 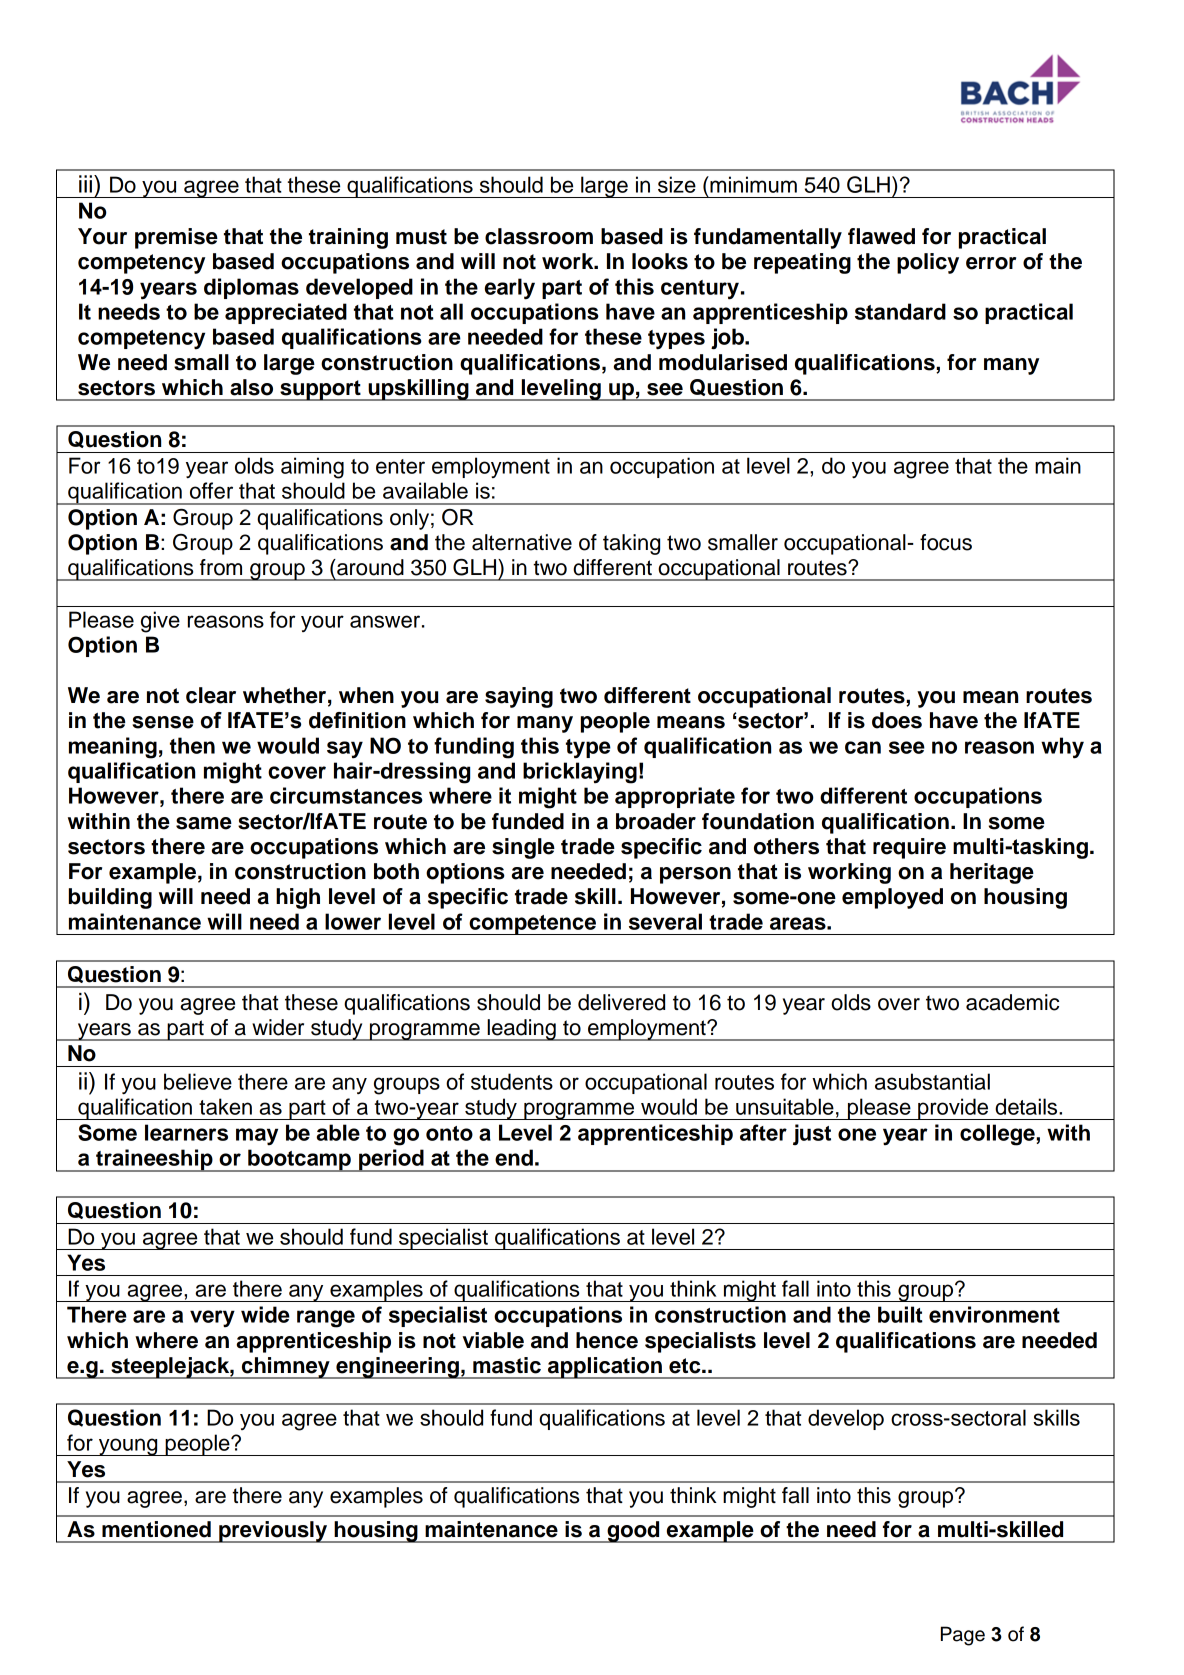 What do you see at coordinates (514, 1157) in the screenshot?
I see `end` at bounding box center [514, 1157].
